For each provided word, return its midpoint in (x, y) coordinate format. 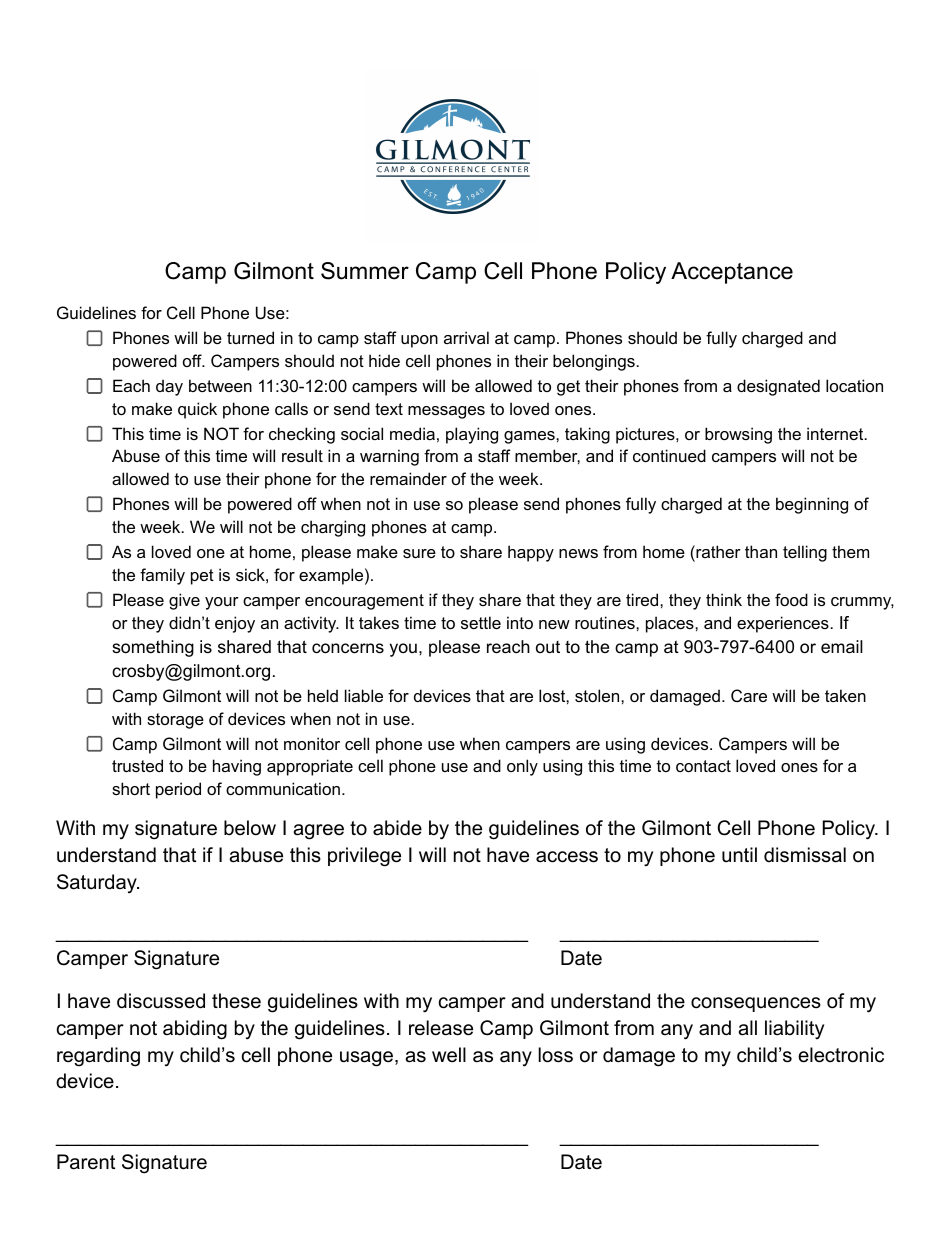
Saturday (98, 884)
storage (175, 721)
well (449, 1055)
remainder (408, 478)
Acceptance (732, 273)
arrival (466, 337)
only (522, 767)
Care (749, 695)
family (162, 576)
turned (250, 337)
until (739, 855)
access (567, 857)
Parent (86, 1162)
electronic (841, 1055)
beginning (812, 505)
